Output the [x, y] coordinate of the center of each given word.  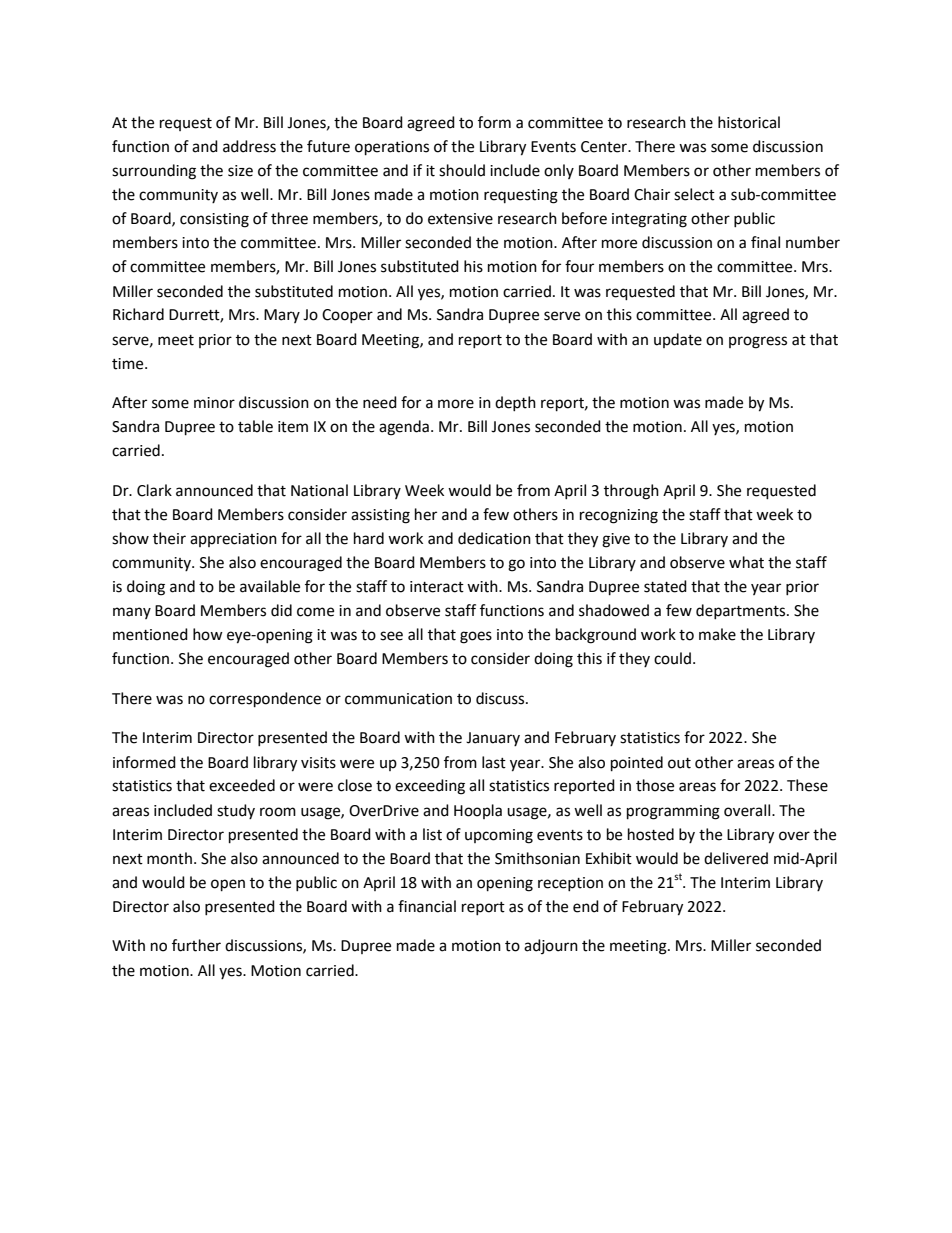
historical [749, 122]
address [249, 146]
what [746, 562]
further [196, 945]
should [462, 170]
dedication [494, 538]
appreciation [233, 540]
